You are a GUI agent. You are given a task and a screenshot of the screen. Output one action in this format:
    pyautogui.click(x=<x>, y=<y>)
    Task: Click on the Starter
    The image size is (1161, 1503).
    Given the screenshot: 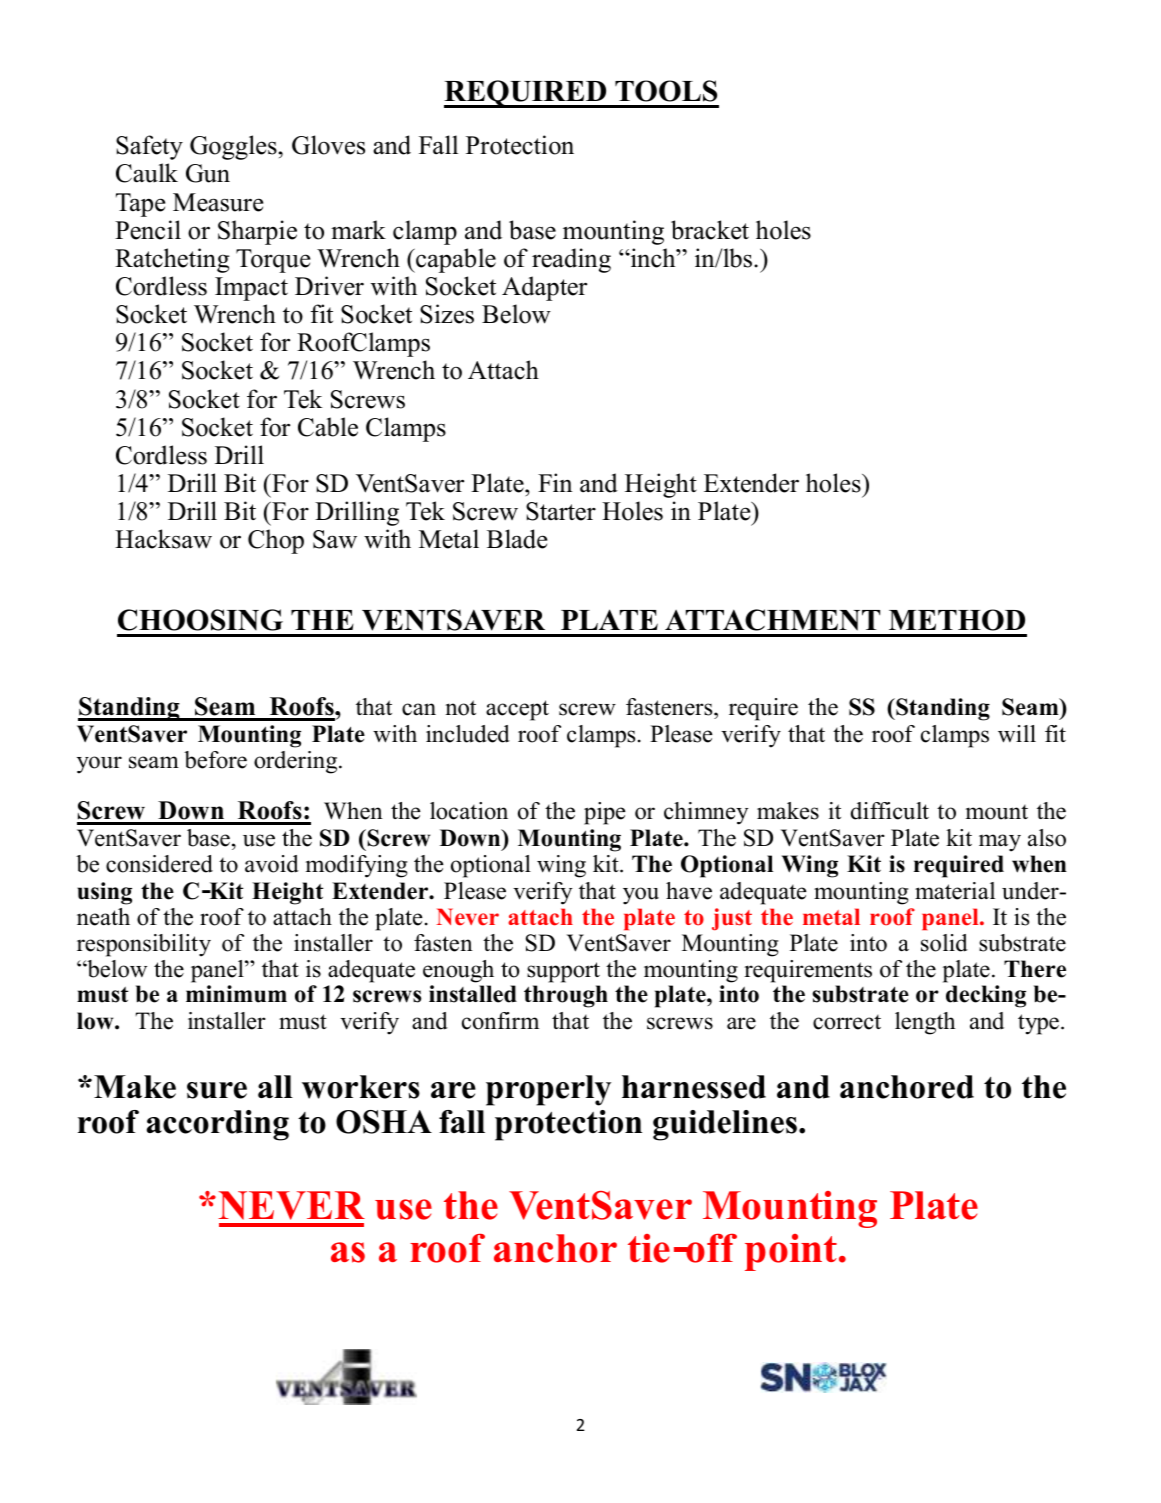 What is the action you would take?
    pyautogui.click(x=561, y=511)
